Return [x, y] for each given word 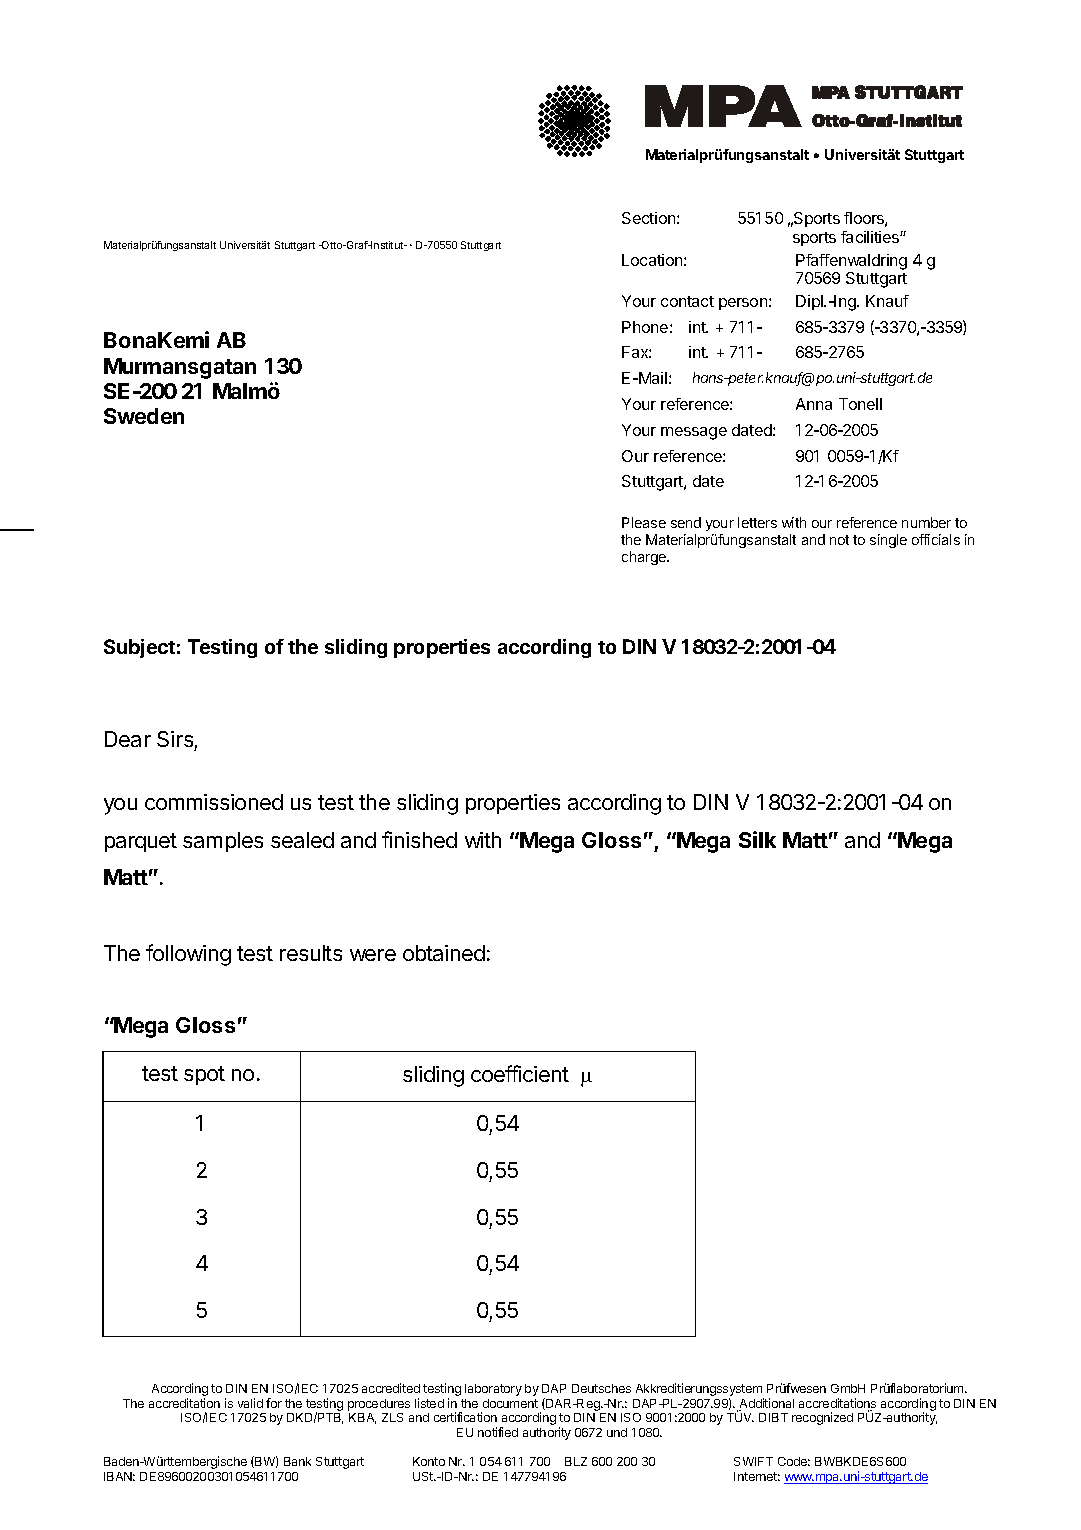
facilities [871, 237]
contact [687, 301]
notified [498, 1432]
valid [250, 1403]
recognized [822, 1418]
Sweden [144, 416]
